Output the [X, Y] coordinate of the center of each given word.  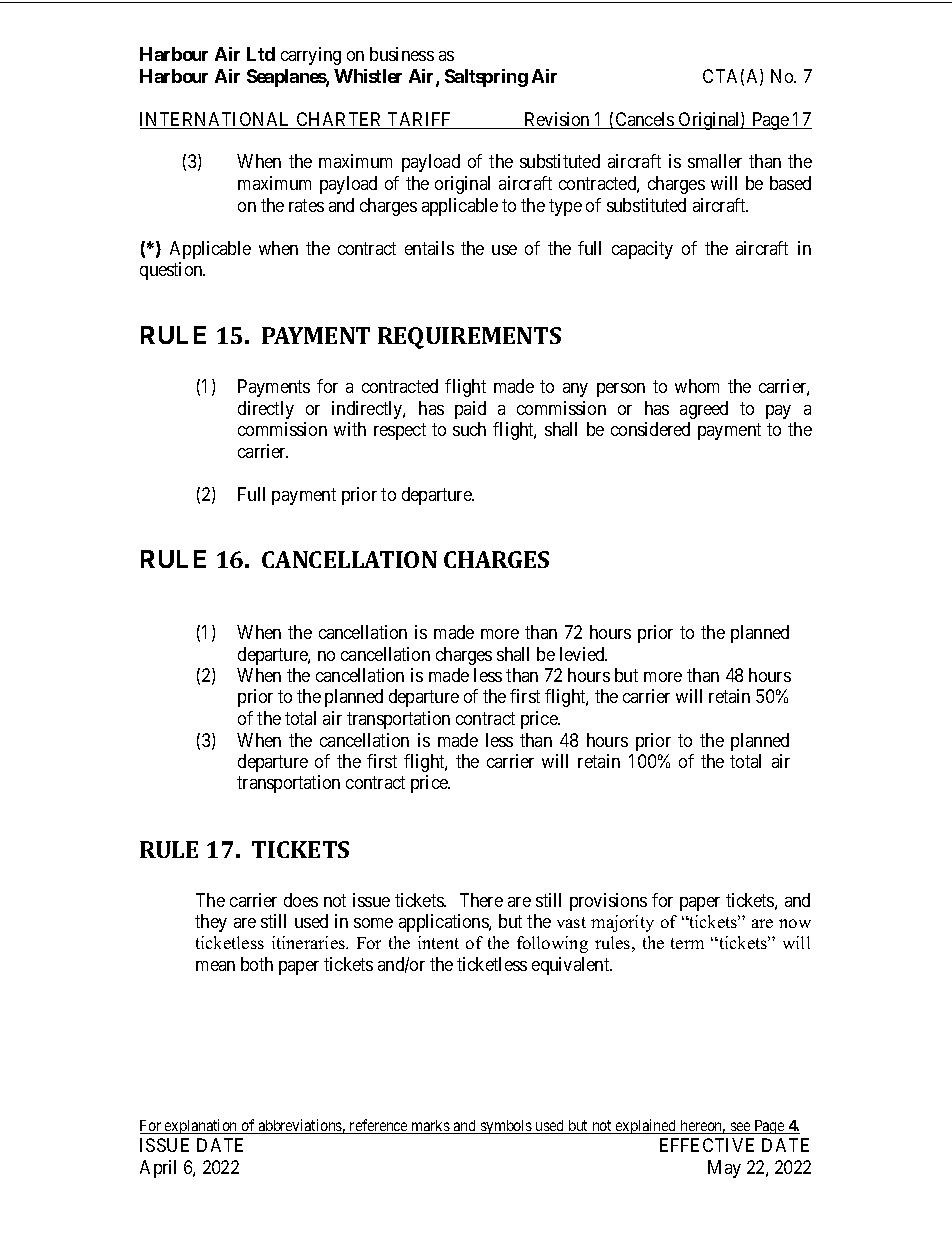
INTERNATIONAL [217, 120]
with [350, 429]
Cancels [644, 120]
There [481, 900]
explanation [201, 1126]
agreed [704, 410]
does [301, 900]
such [469, 429]
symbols [506, 1127]
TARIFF [420, 120]
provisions [608, 902]
